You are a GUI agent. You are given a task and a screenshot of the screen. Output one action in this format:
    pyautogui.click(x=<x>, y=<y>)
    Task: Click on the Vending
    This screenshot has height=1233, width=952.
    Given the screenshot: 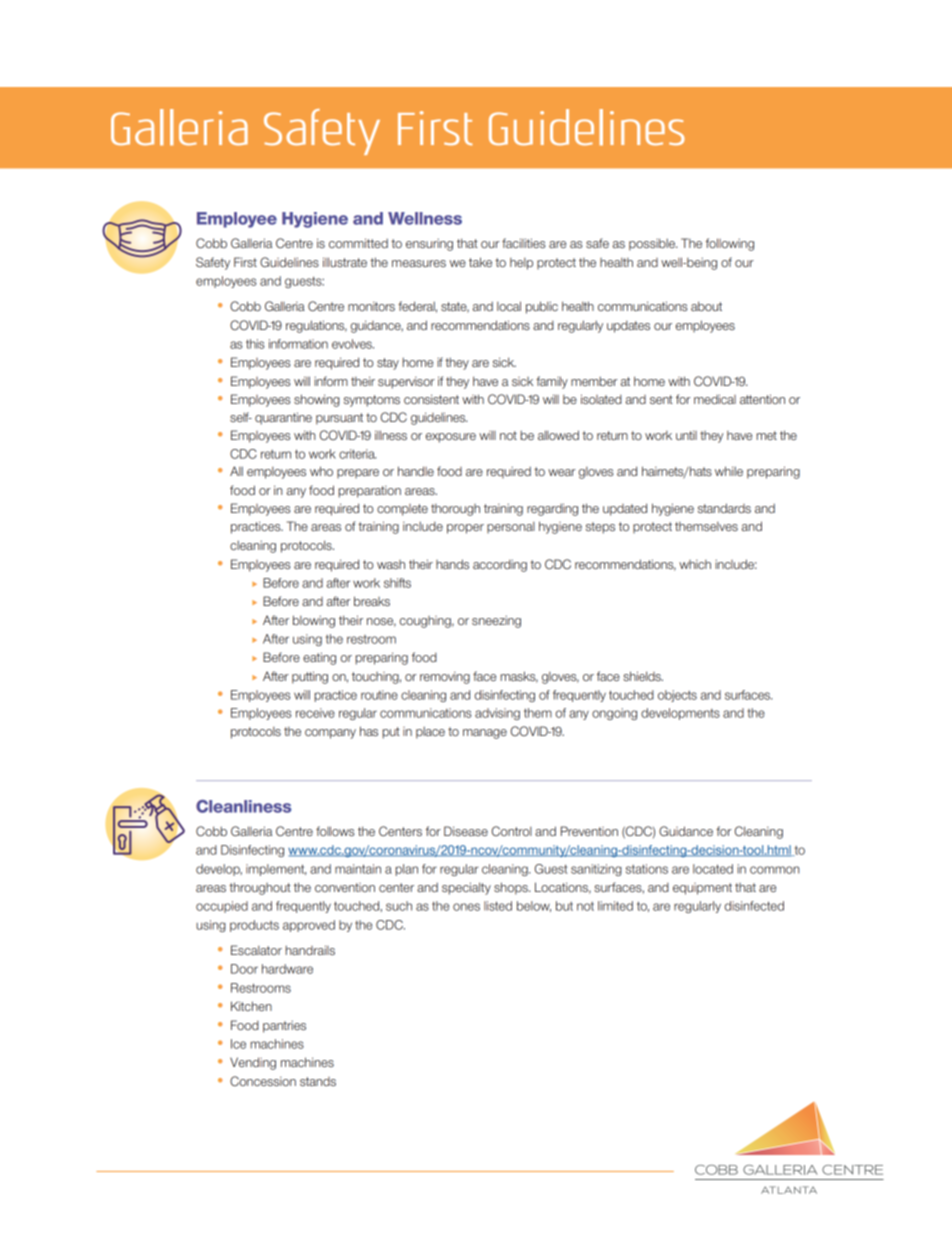 What is the action you would take?
    pyautogui.click(x=253, y=1063)
